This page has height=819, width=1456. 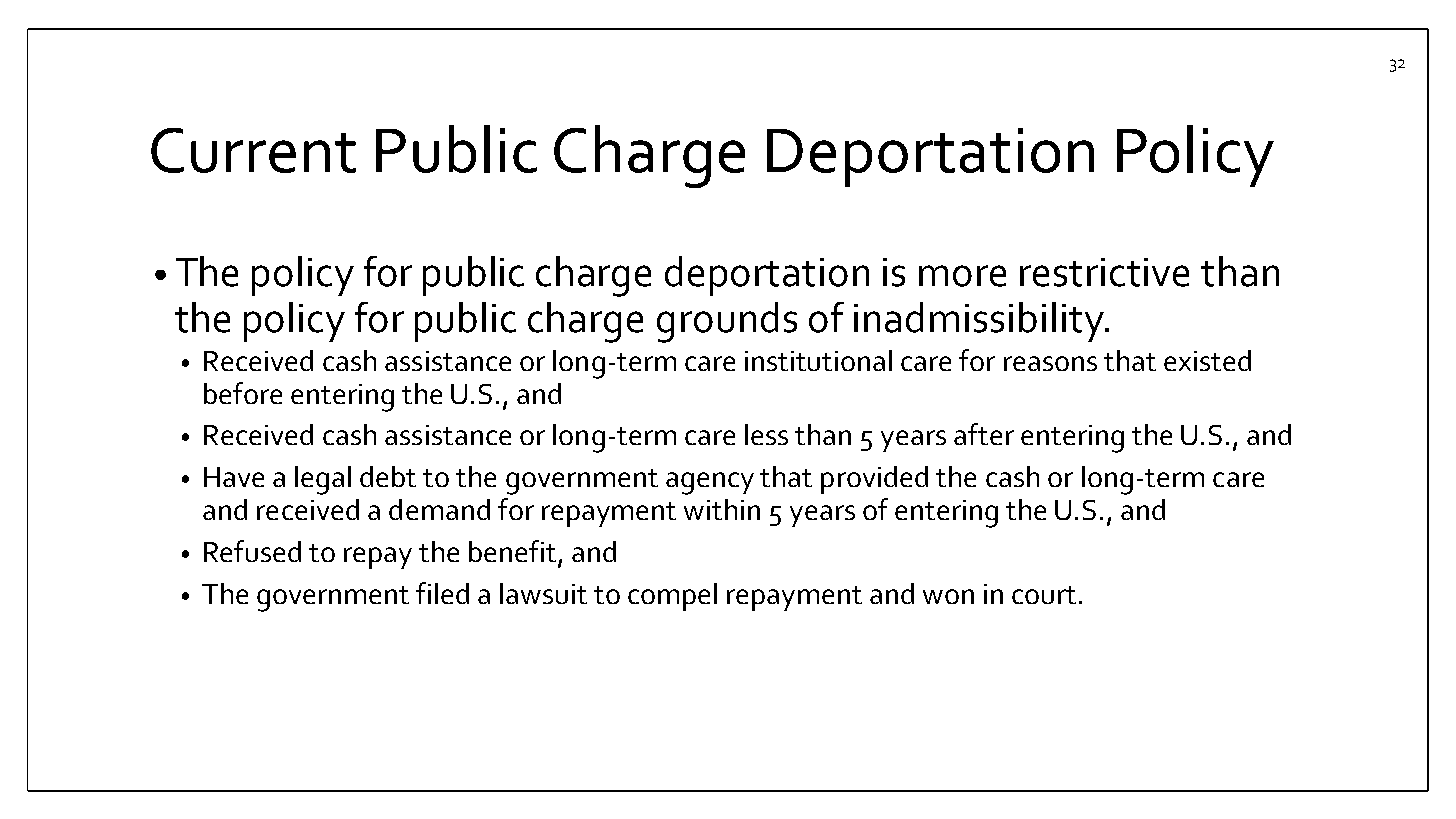 What do you see at coordinates (1104, 272) in the page?
I see `restrictive` at bounding box center [1104, 272].
